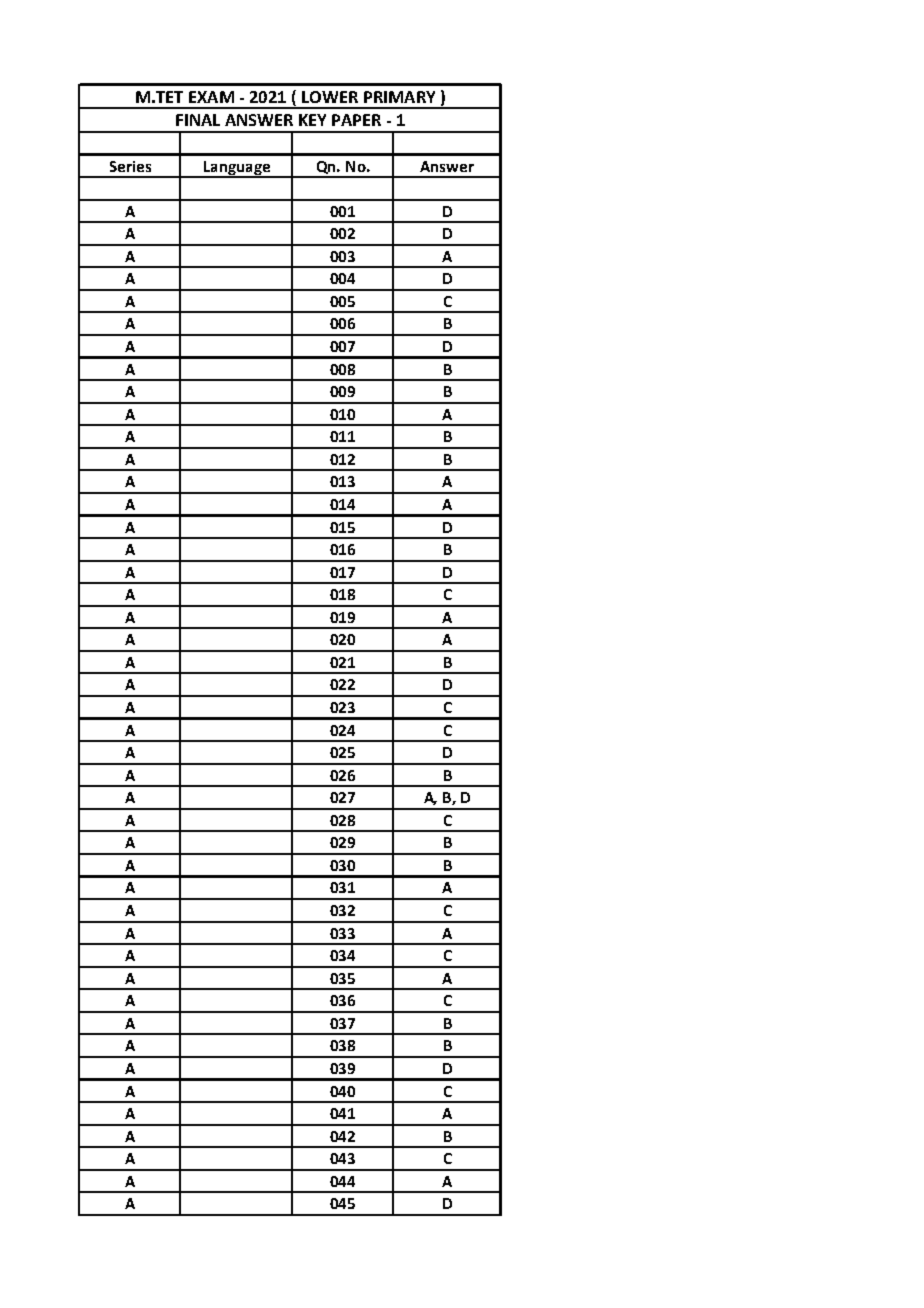 The image size is (924, 1308). I want to click on Language, so click(237, 169).
